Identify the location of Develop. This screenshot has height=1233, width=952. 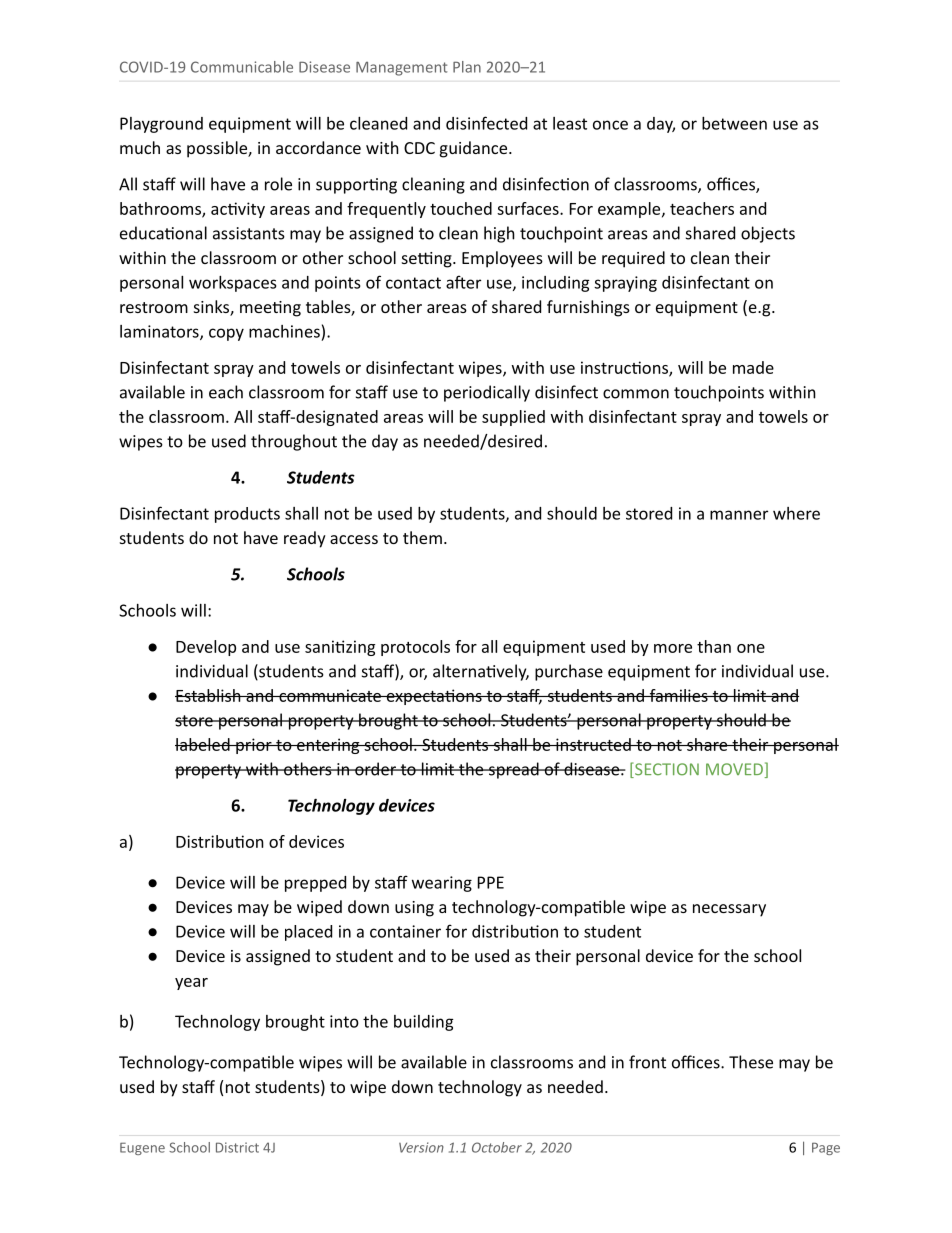
(206, 648).
